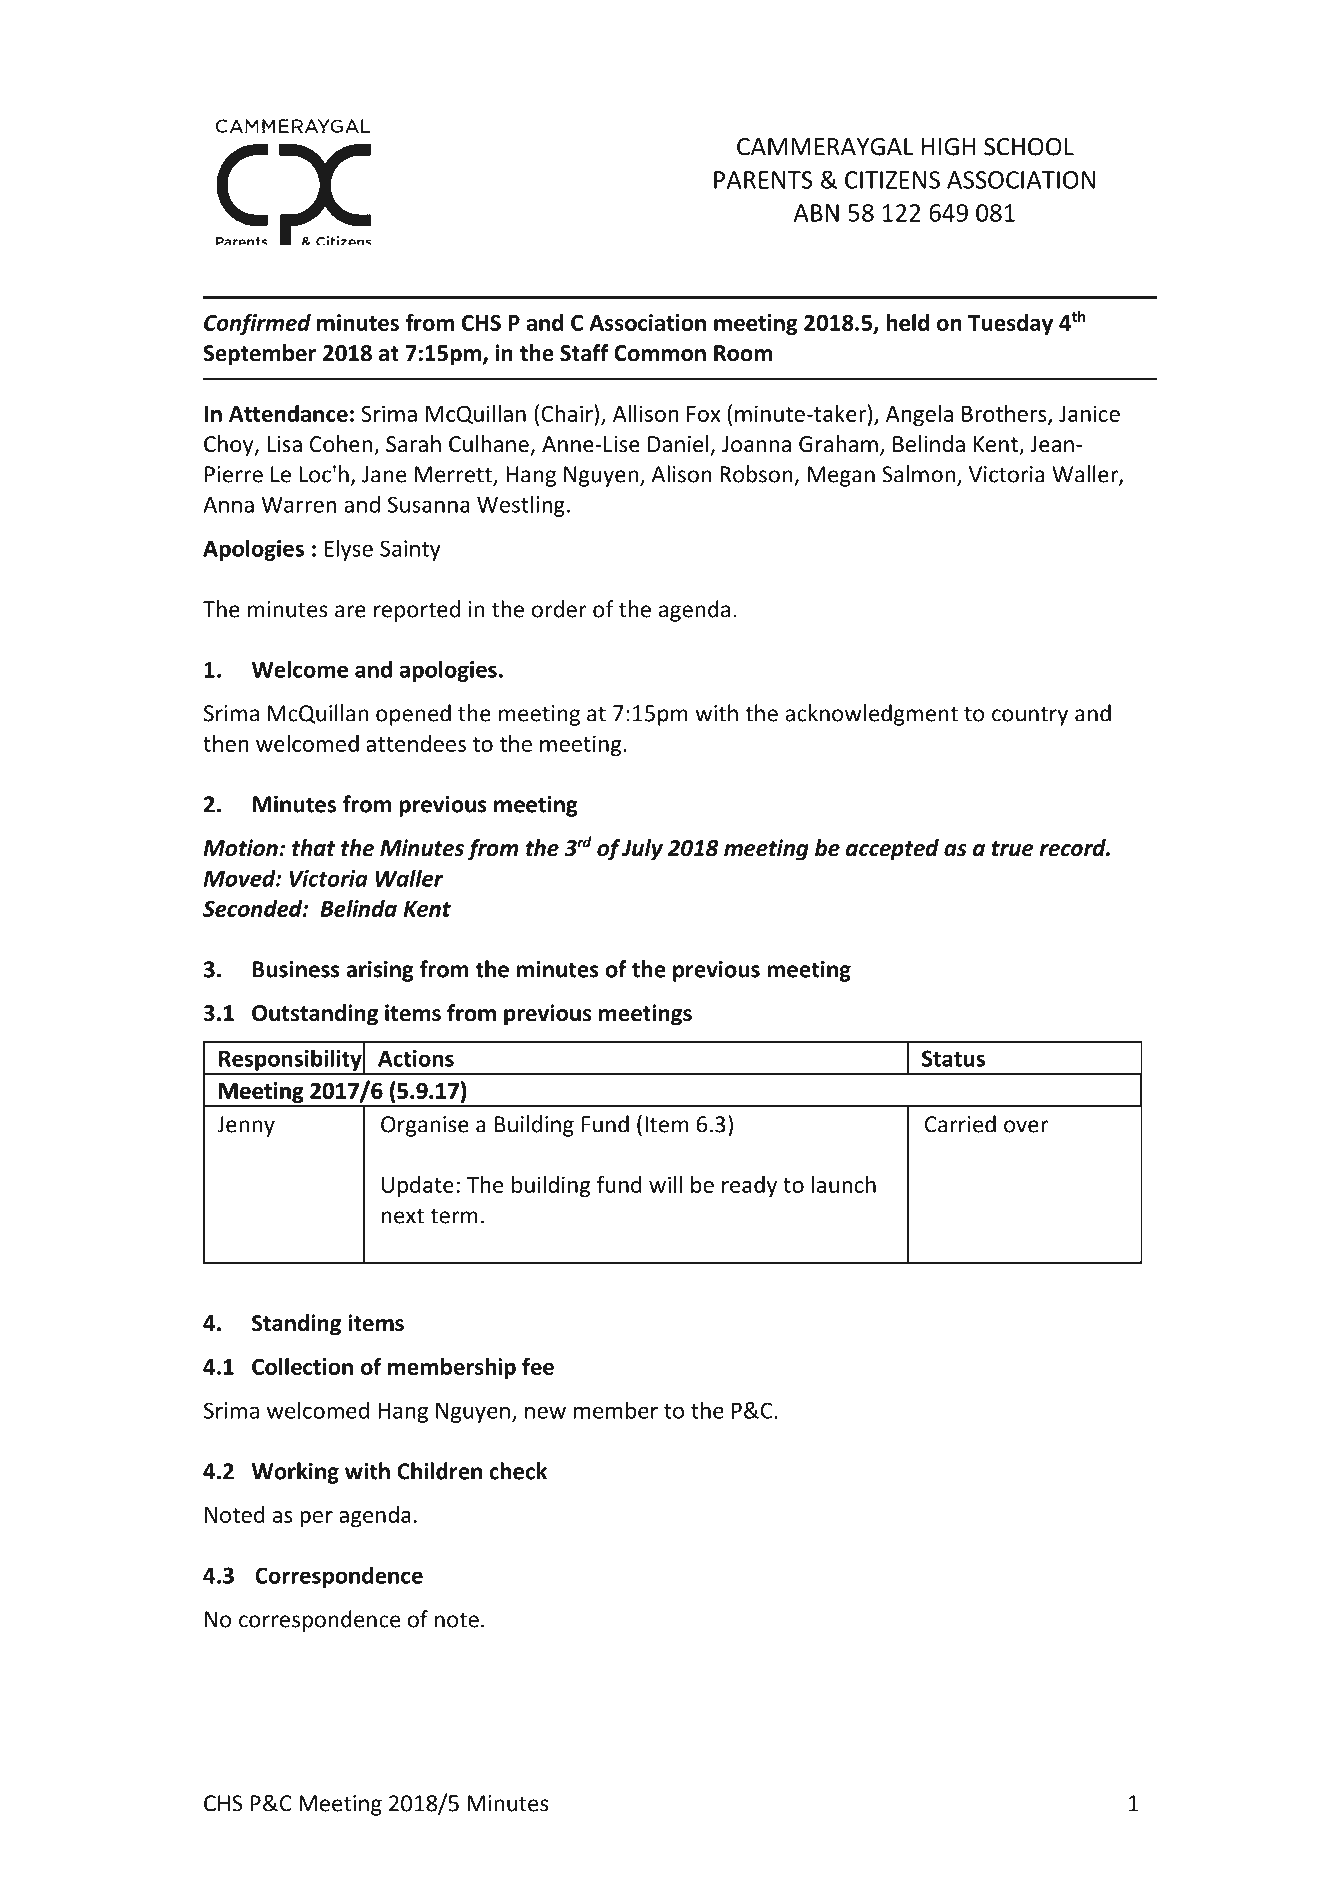 The height and width of the image is (1899, 1342). I want to click on Working, so click(295, 1473).
